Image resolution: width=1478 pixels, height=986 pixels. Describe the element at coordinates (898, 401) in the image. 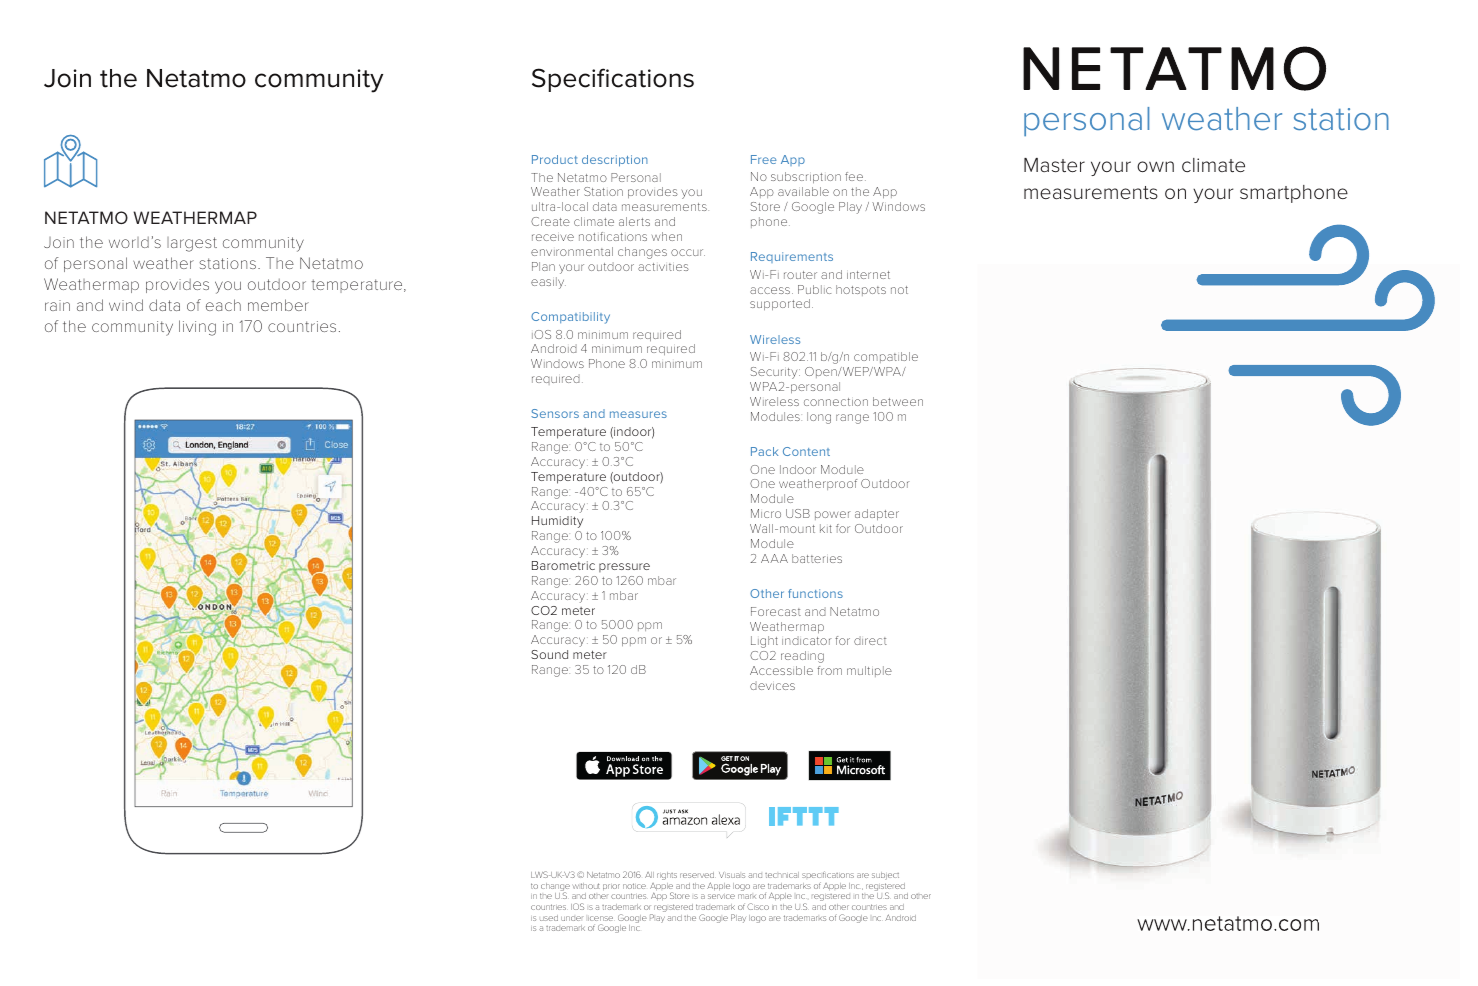

I see `between` at that location.
